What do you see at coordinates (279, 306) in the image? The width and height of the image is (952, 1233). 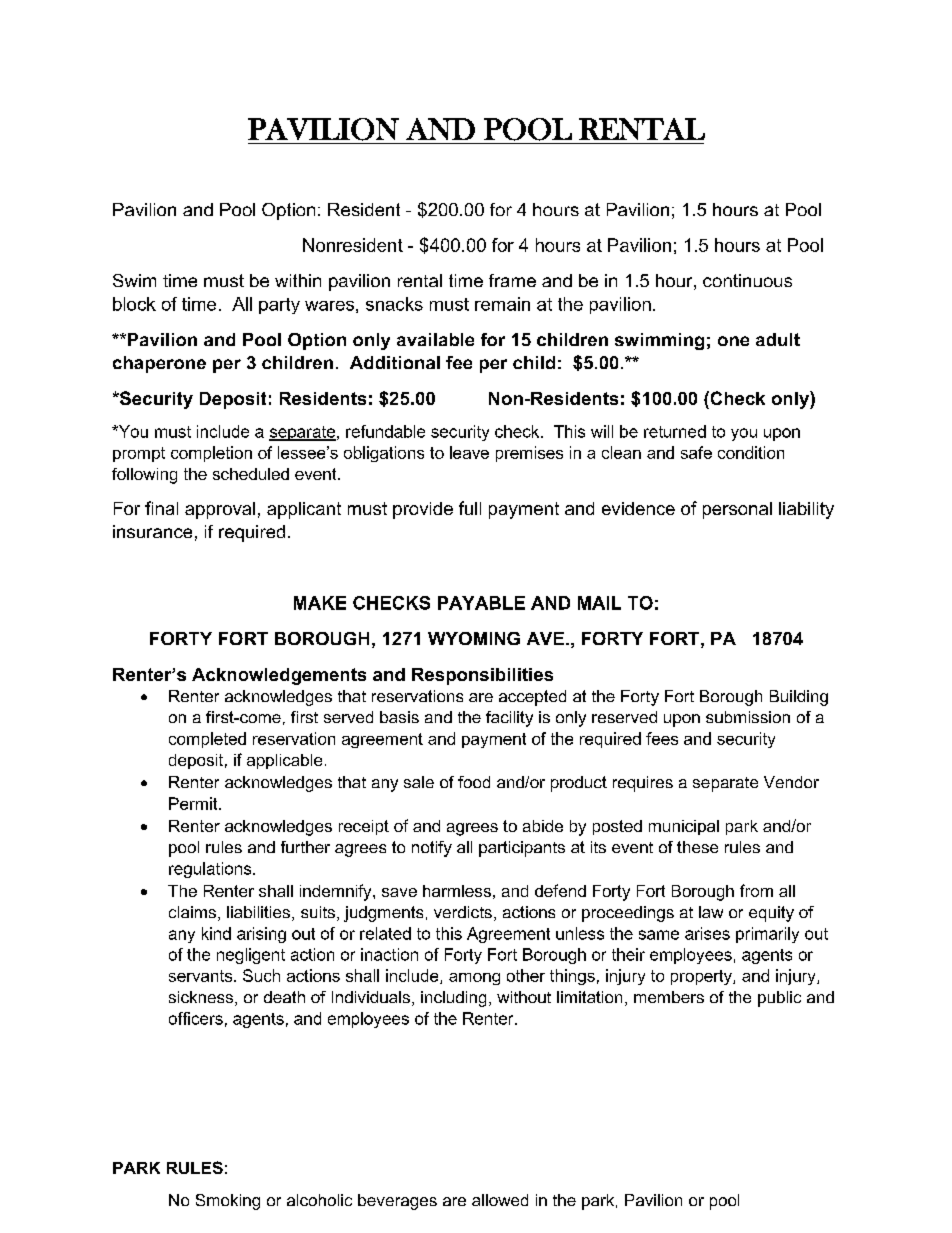 I see `party` at bounding box center [279, 306].
